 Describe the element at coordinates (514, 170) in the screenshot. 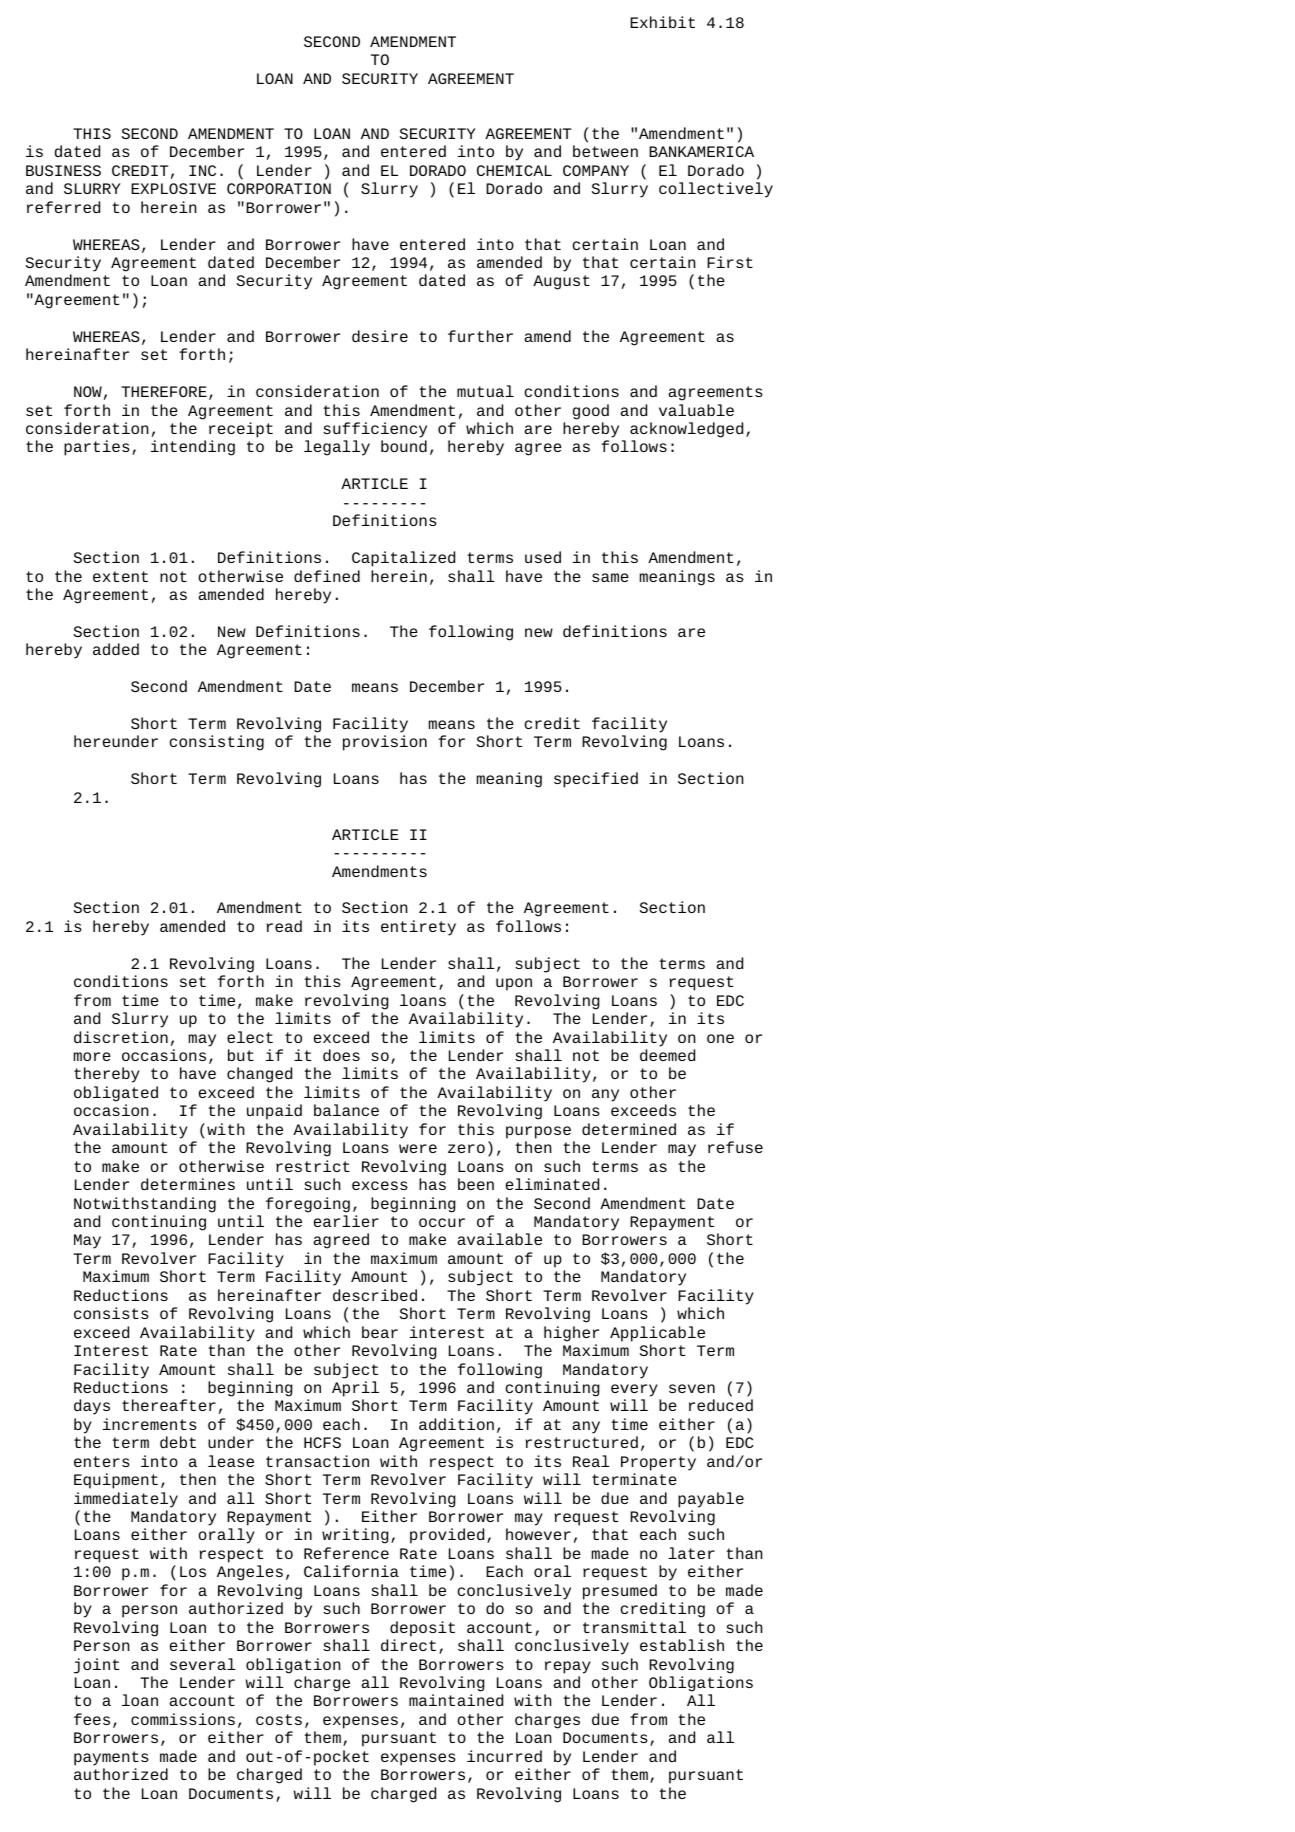

I see `CHEMICAL` at that location.
